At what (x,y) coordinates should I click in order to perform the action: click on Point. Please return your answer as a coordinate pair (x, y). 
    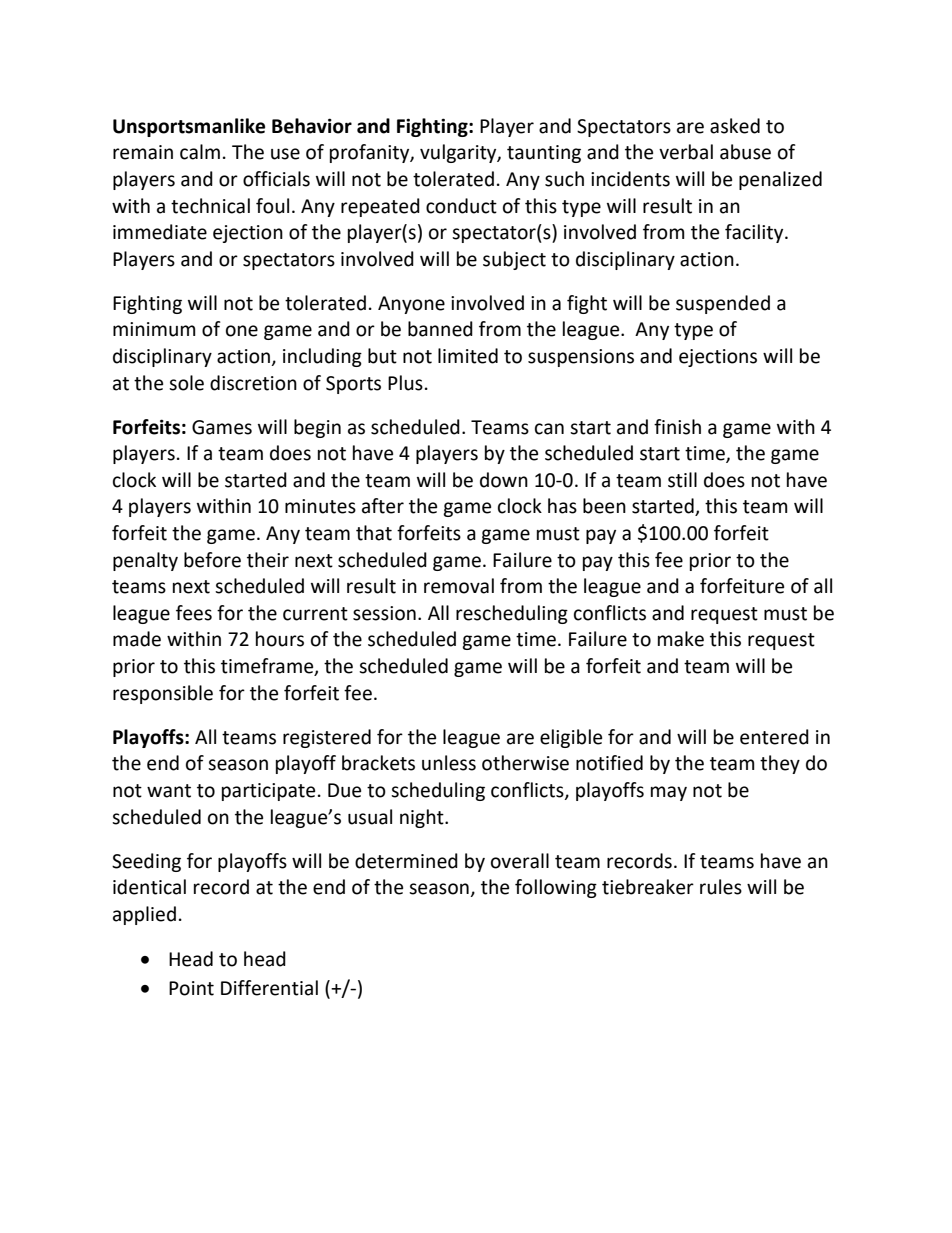
    Looking at the image, I should click on (191, 988).
